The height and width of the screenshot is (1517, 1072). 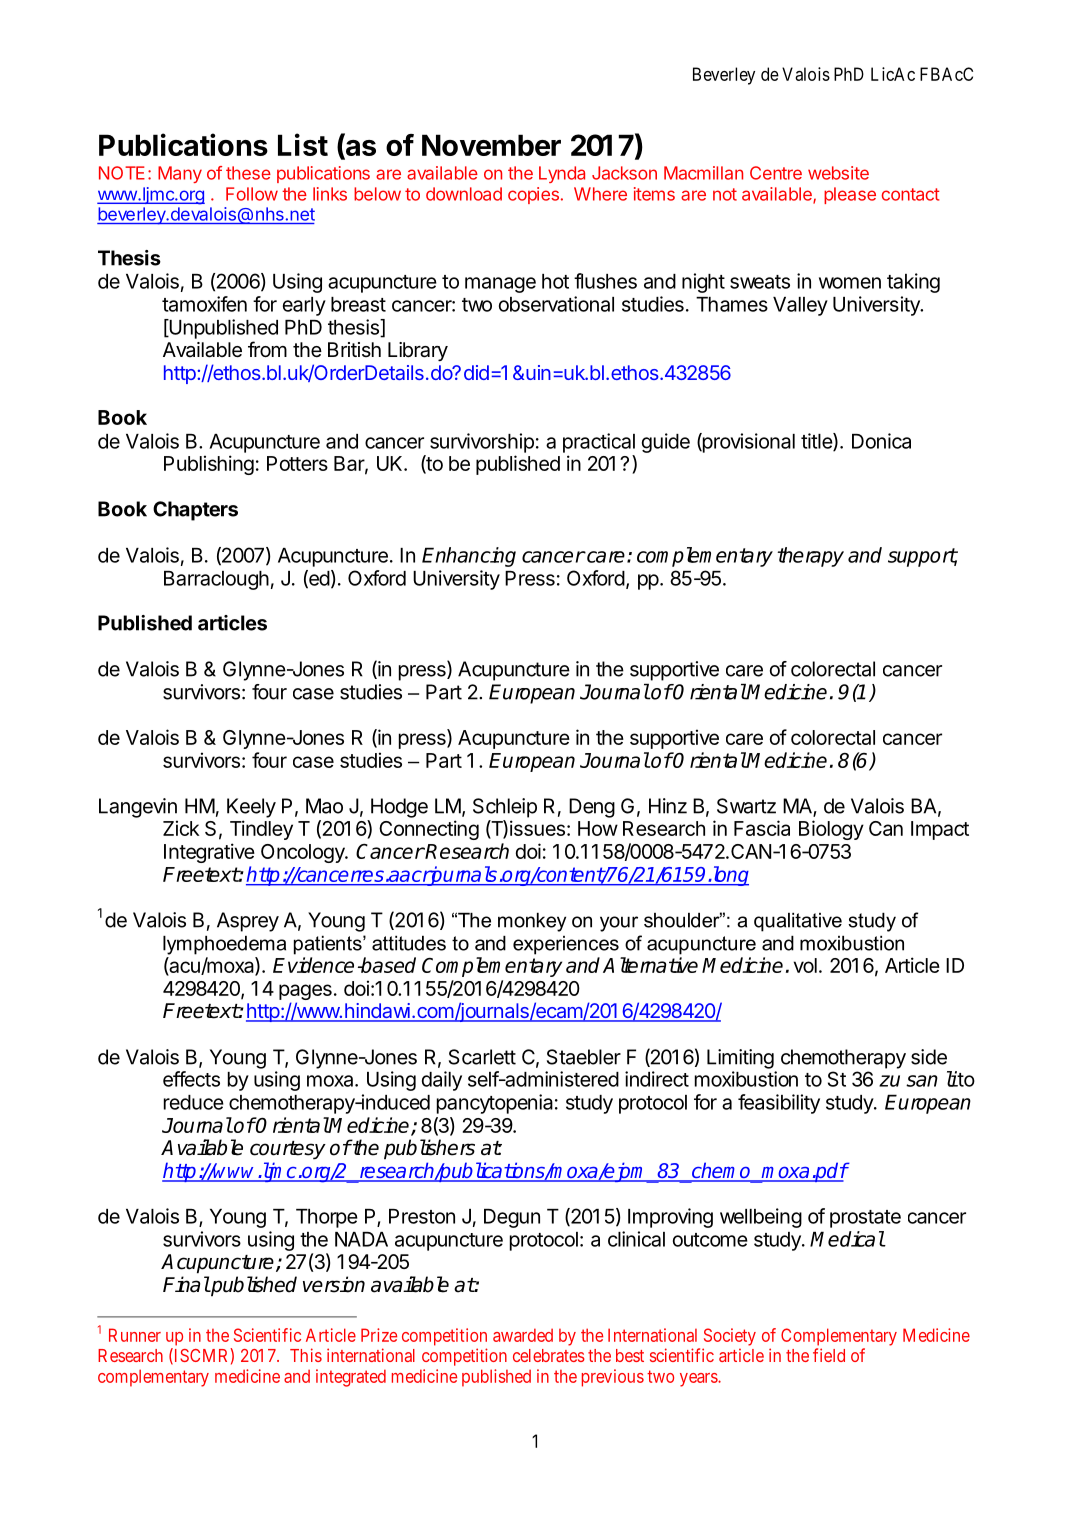 What do you see at coordinates (533, 195) in the screenshot?
I see `copies` at bounding box center [533, 195].
